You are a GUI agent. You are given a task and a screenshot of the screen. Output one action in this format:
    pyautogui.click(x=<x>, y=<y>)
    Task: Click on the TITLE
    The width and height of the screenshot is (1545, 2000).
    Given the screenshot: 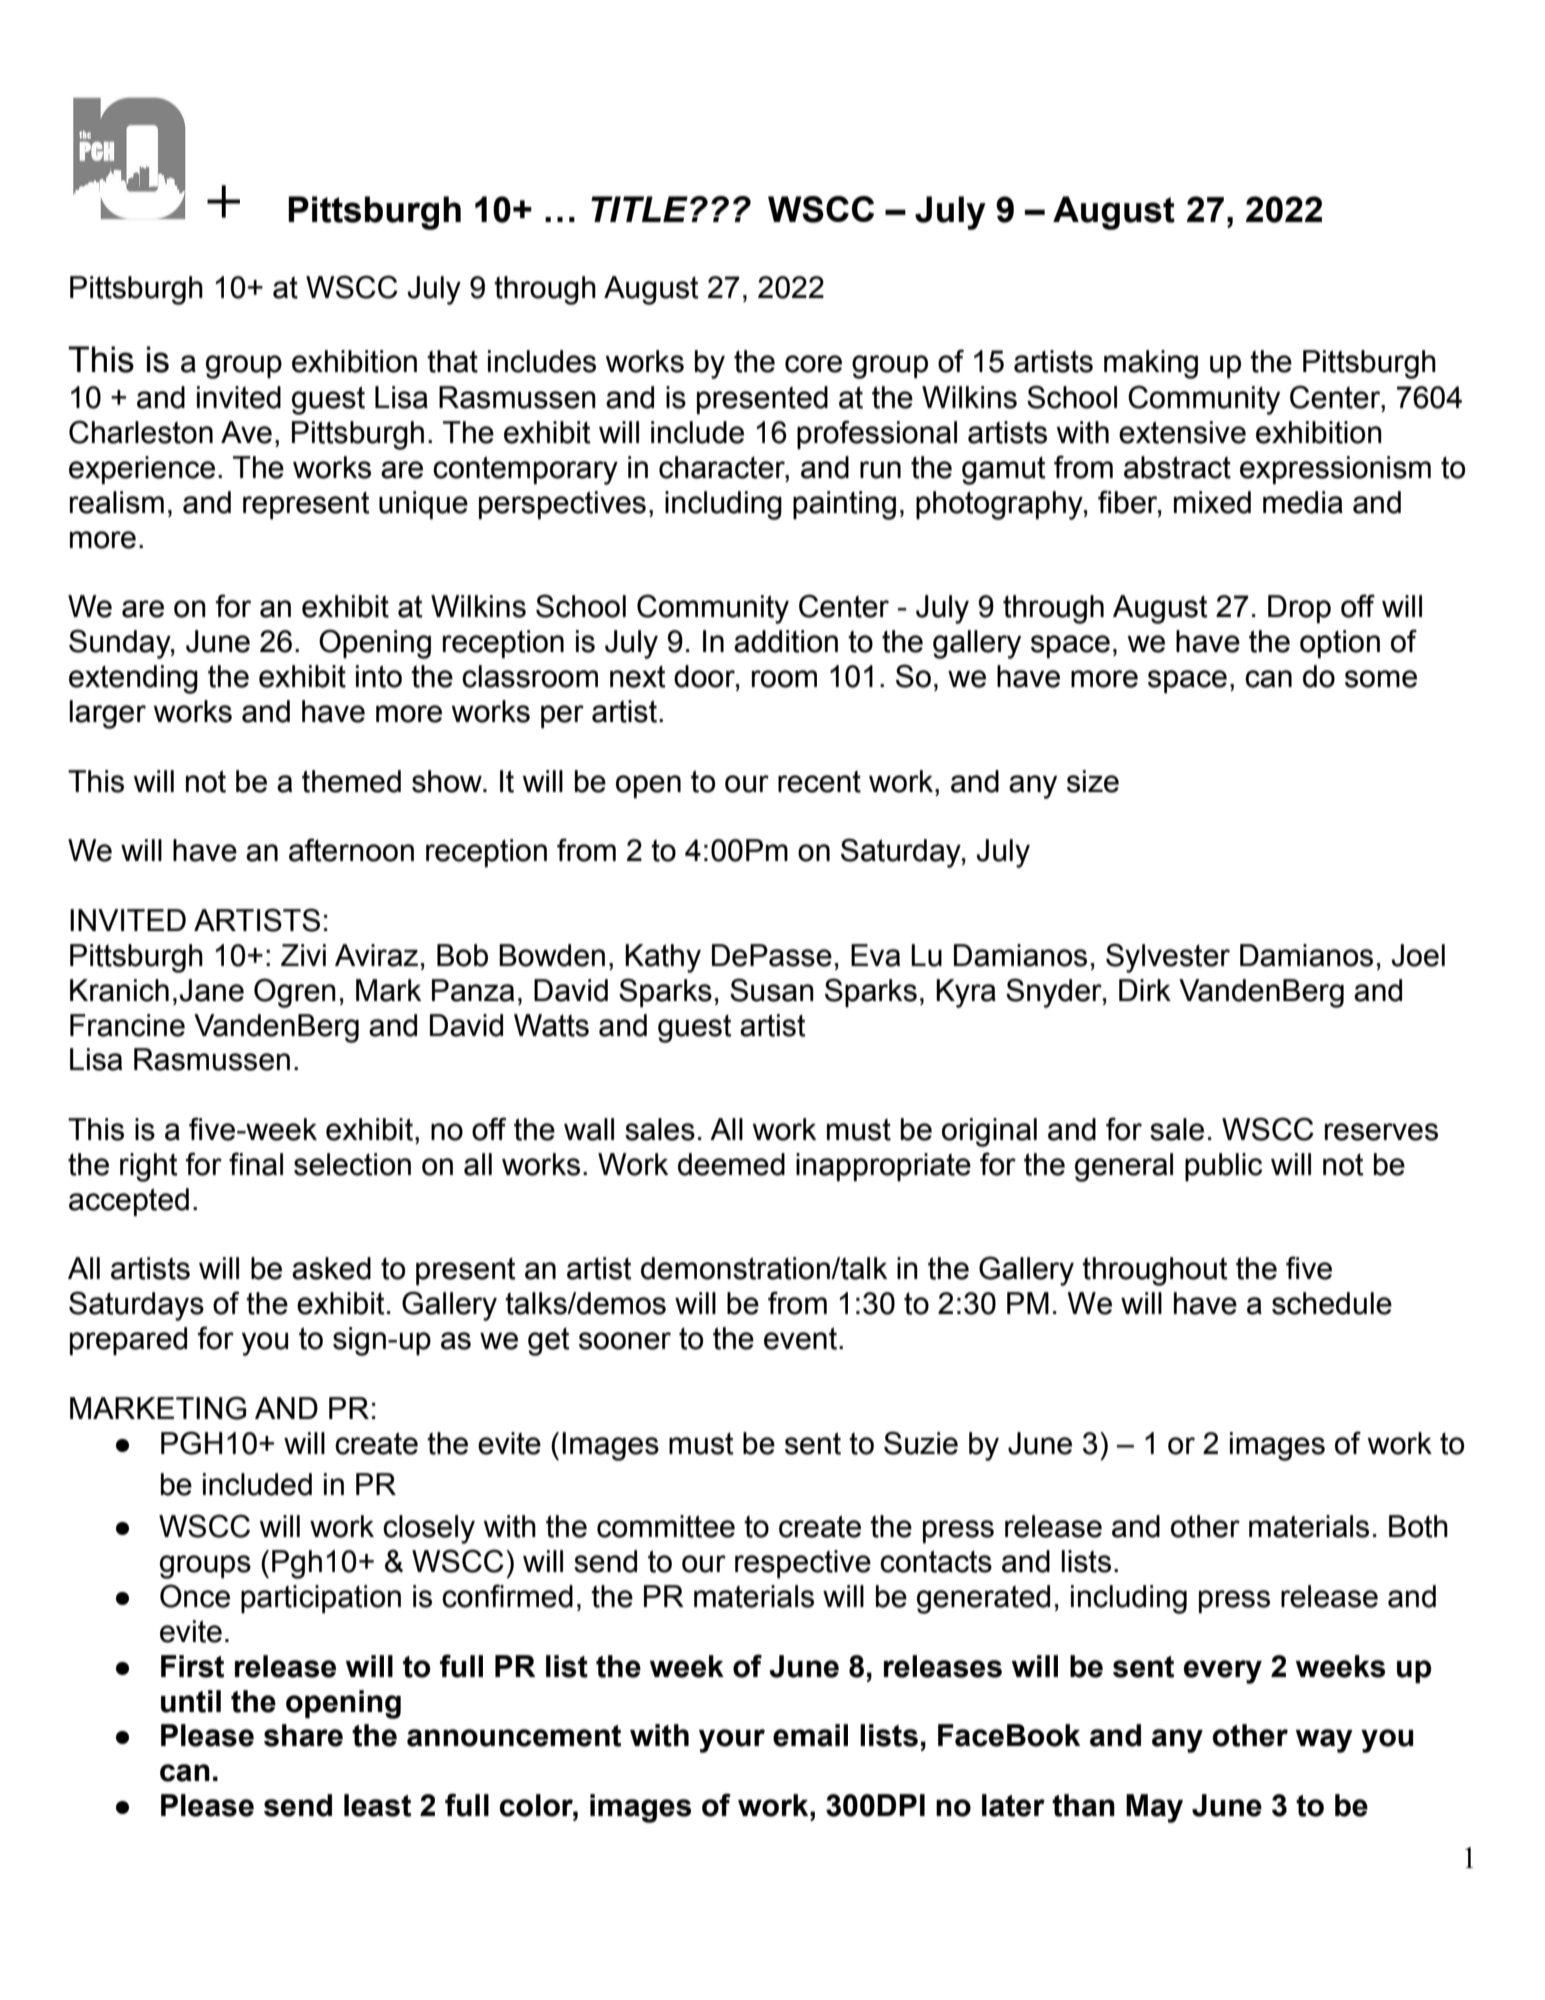 What is the action you would take?
    pyautogui.click(x=639, y=209)
